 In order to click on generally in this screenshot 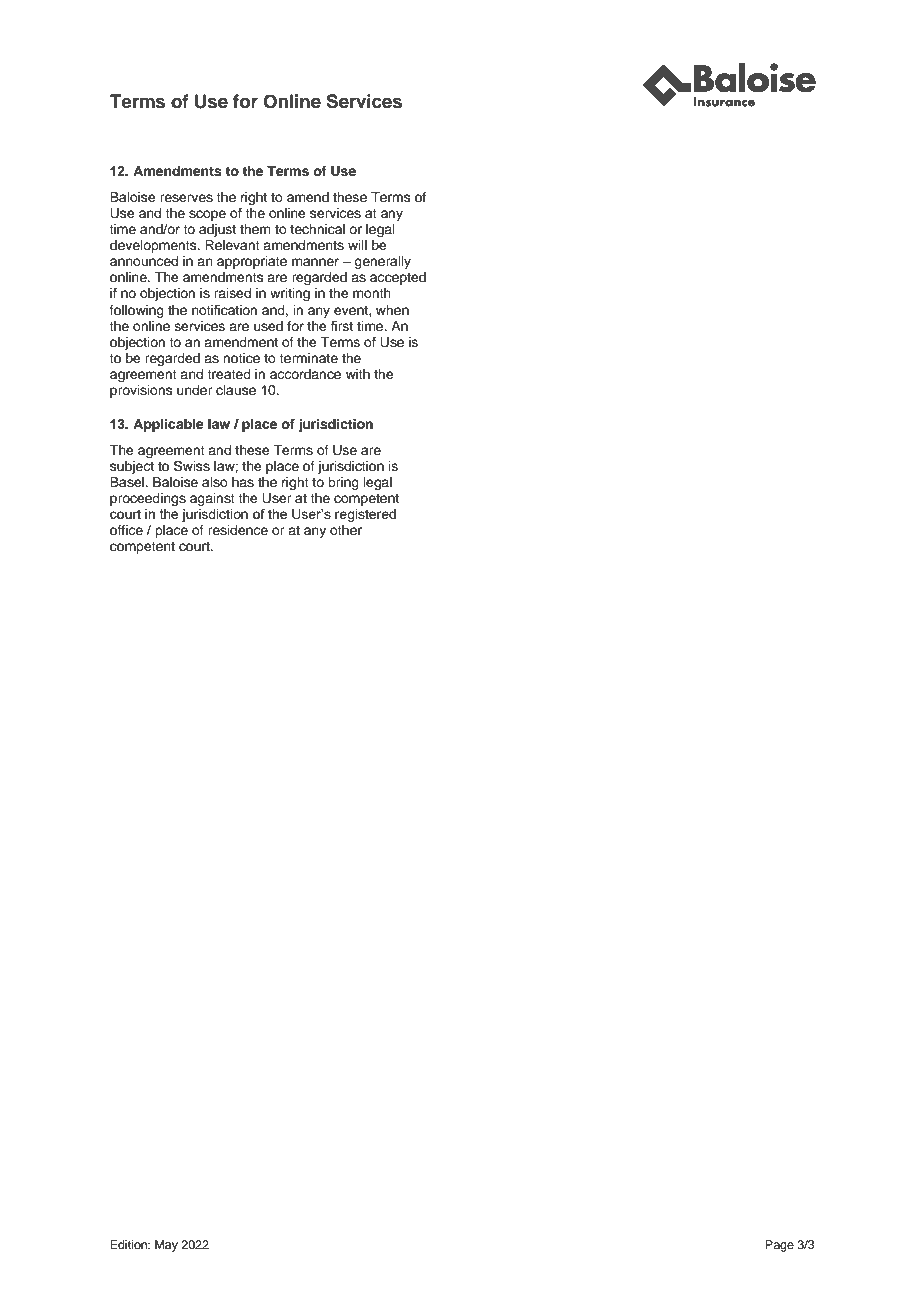, I will do `click(382, 262)`.
